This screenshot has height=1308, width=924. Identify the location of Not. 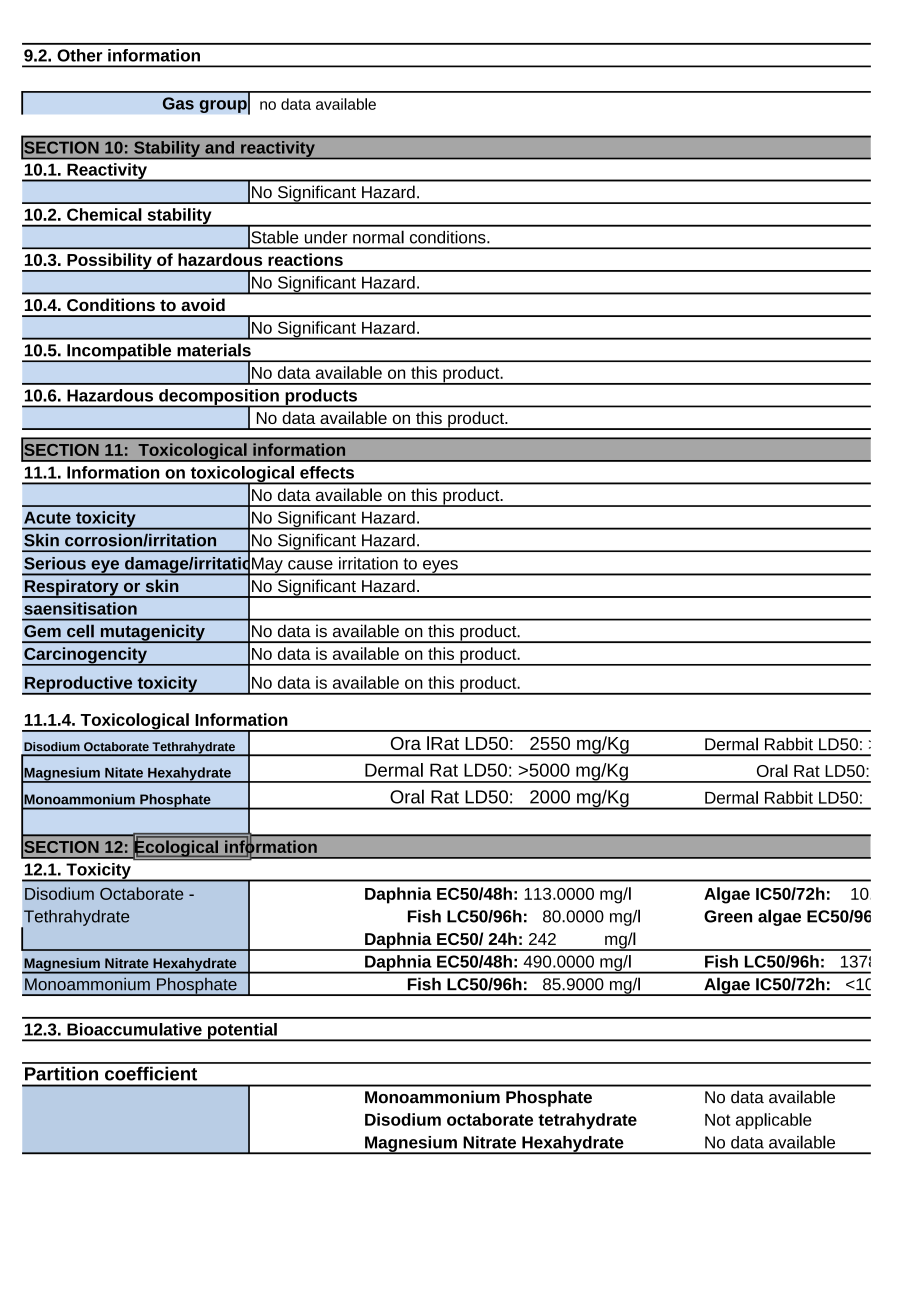
(717, 1120).
